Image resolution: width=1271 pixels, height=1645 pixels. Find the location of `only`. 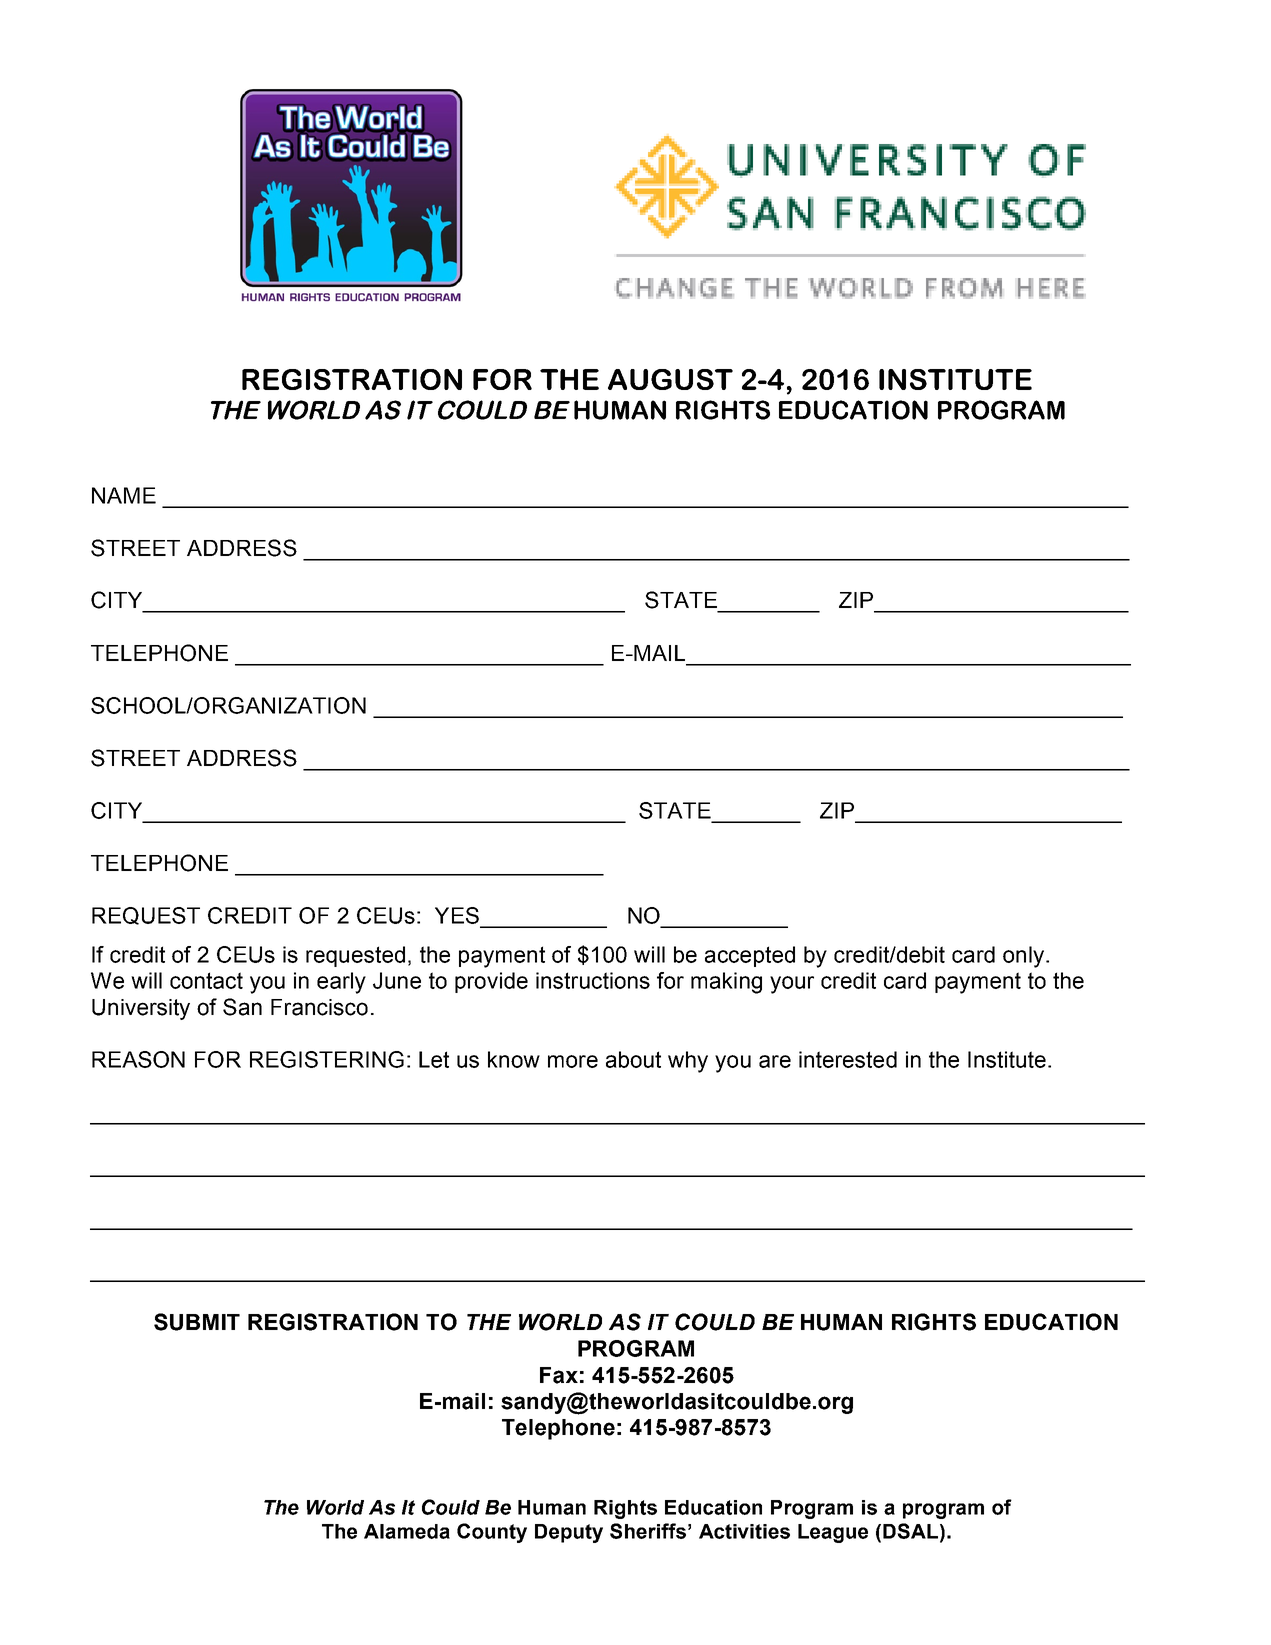

only is located at coordinates (1023, 957).
